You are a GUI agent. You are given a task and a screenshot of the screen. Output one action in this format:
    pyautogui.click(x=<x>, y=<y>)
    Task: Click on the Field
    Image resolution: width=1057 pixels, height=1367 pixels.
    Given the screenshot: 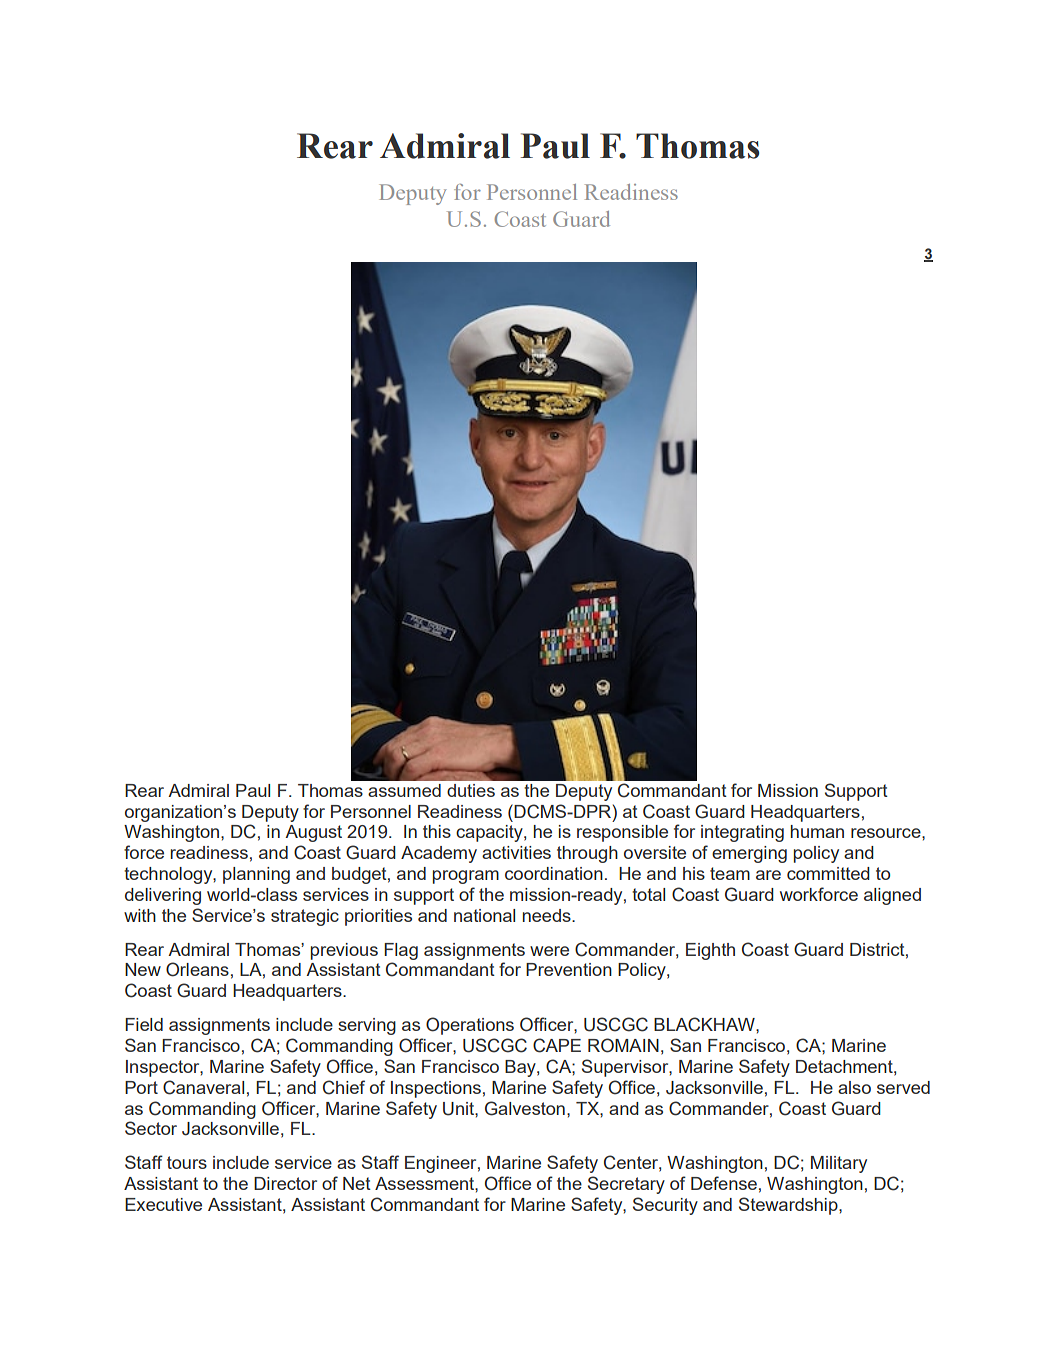 What is the action you would take?
    pyautogui.click(x=144, y=1024)
